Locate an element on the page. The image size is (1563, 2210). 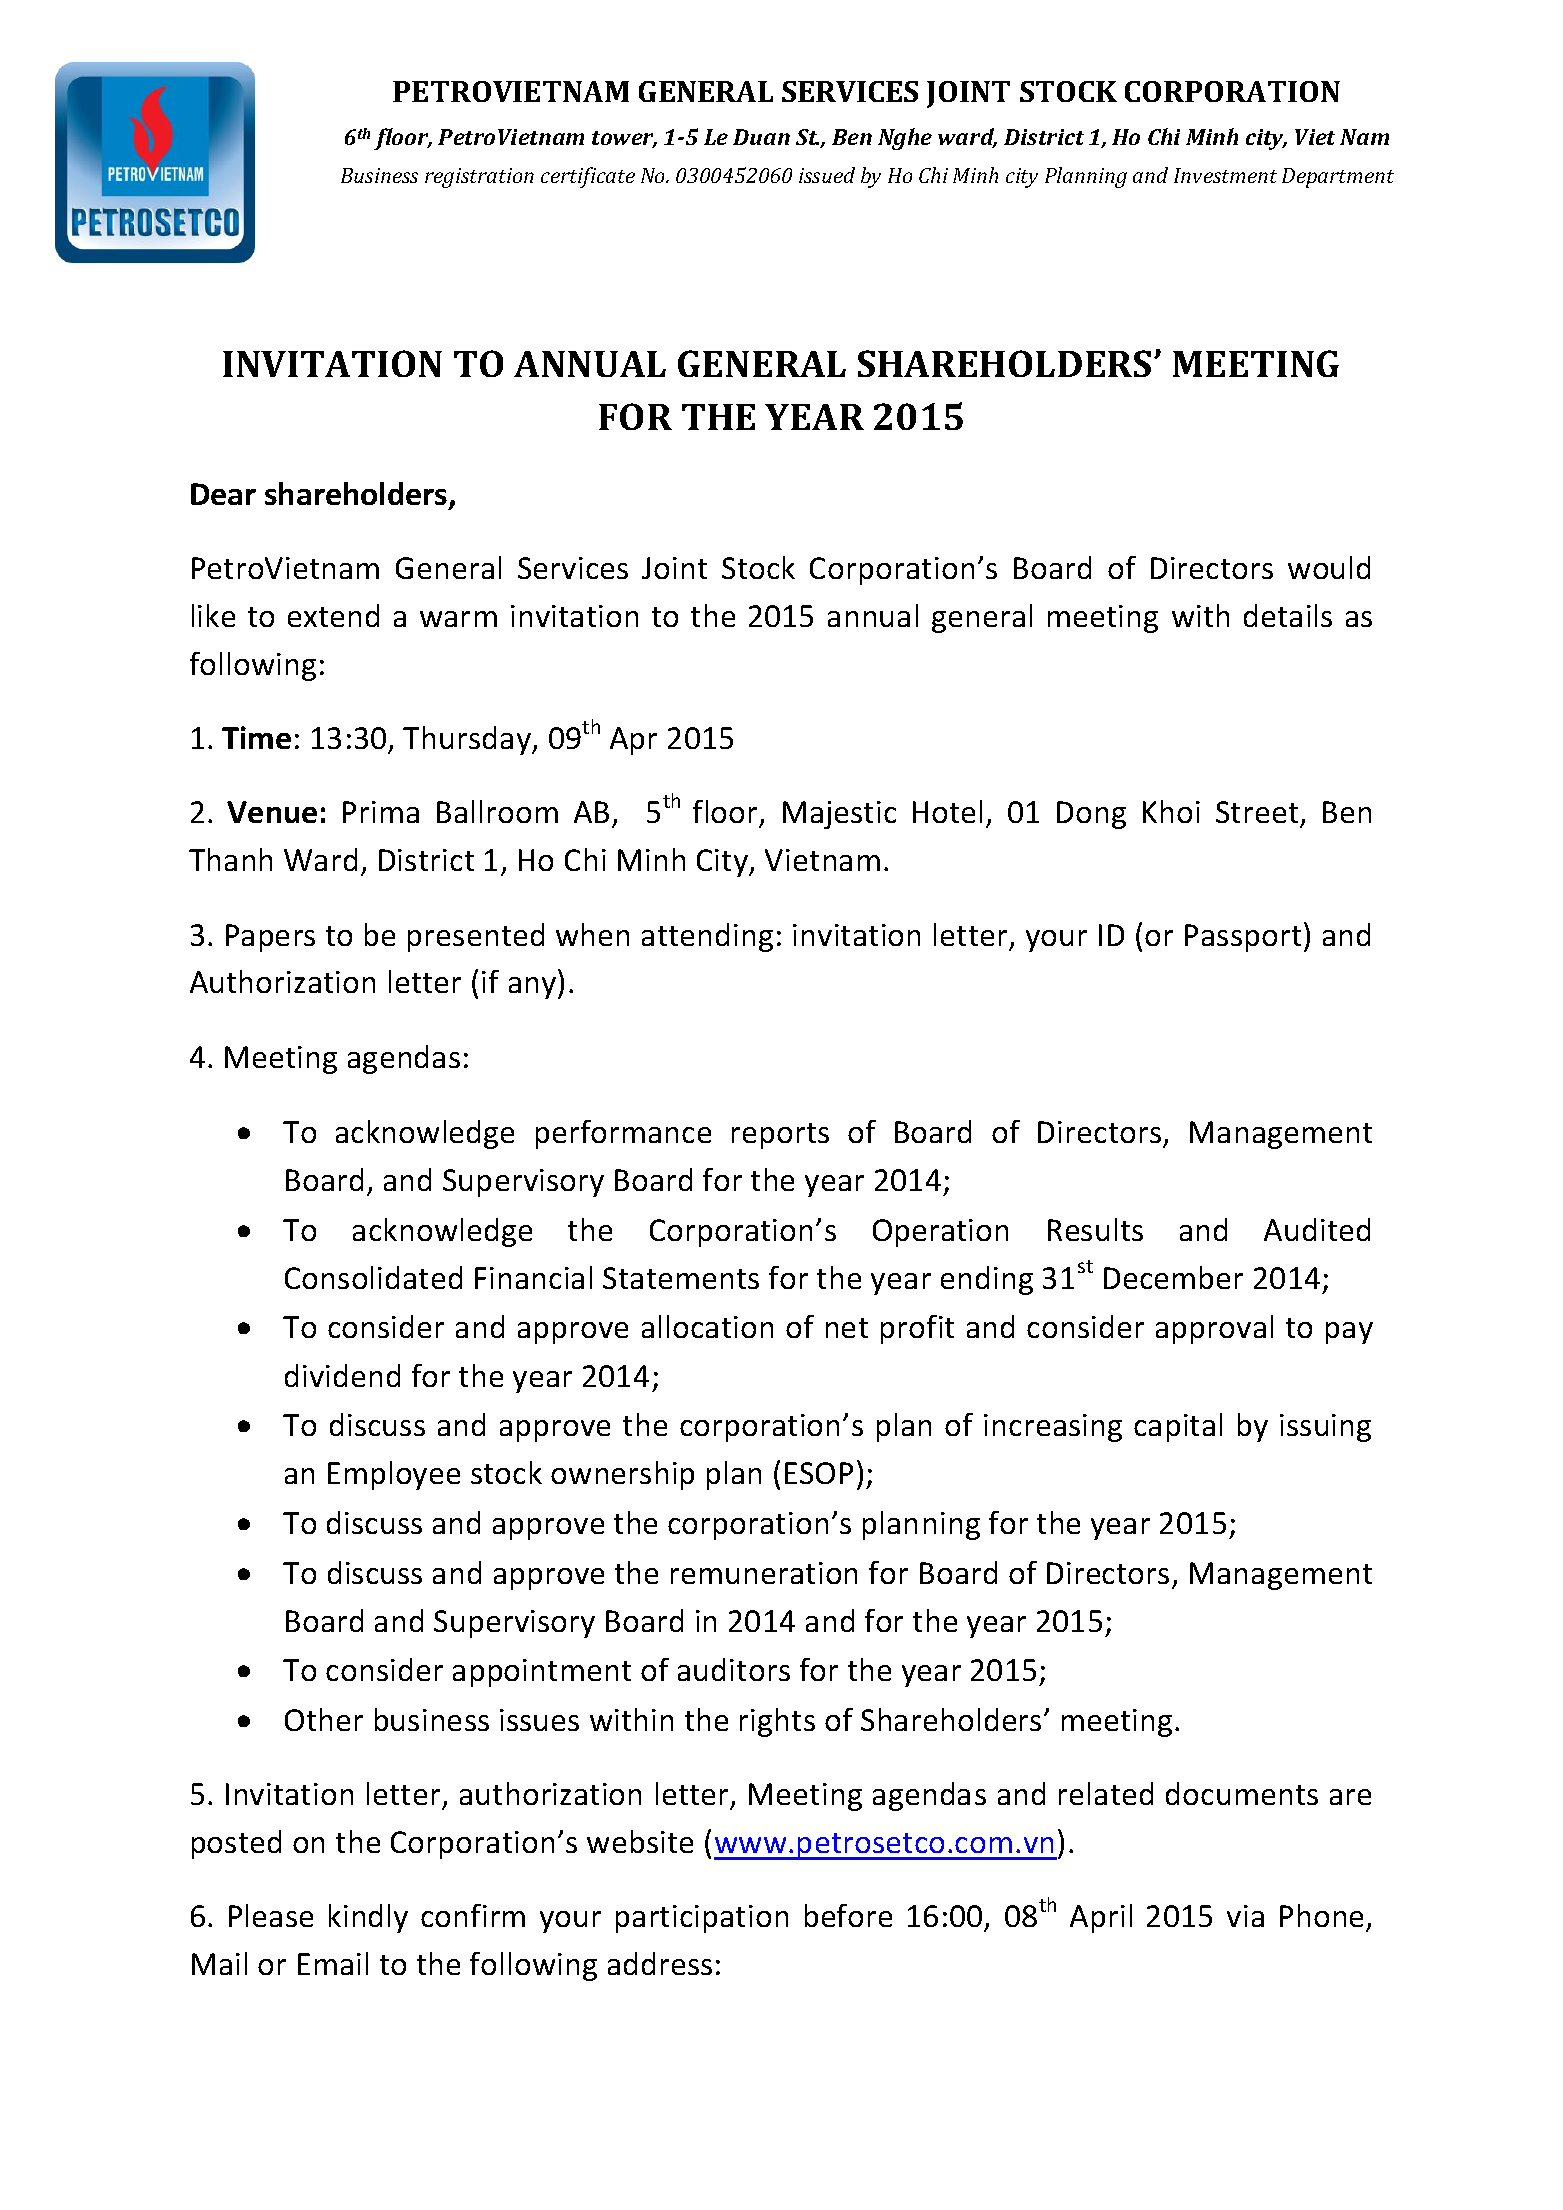
net is located at coordinates (847, 1328).
